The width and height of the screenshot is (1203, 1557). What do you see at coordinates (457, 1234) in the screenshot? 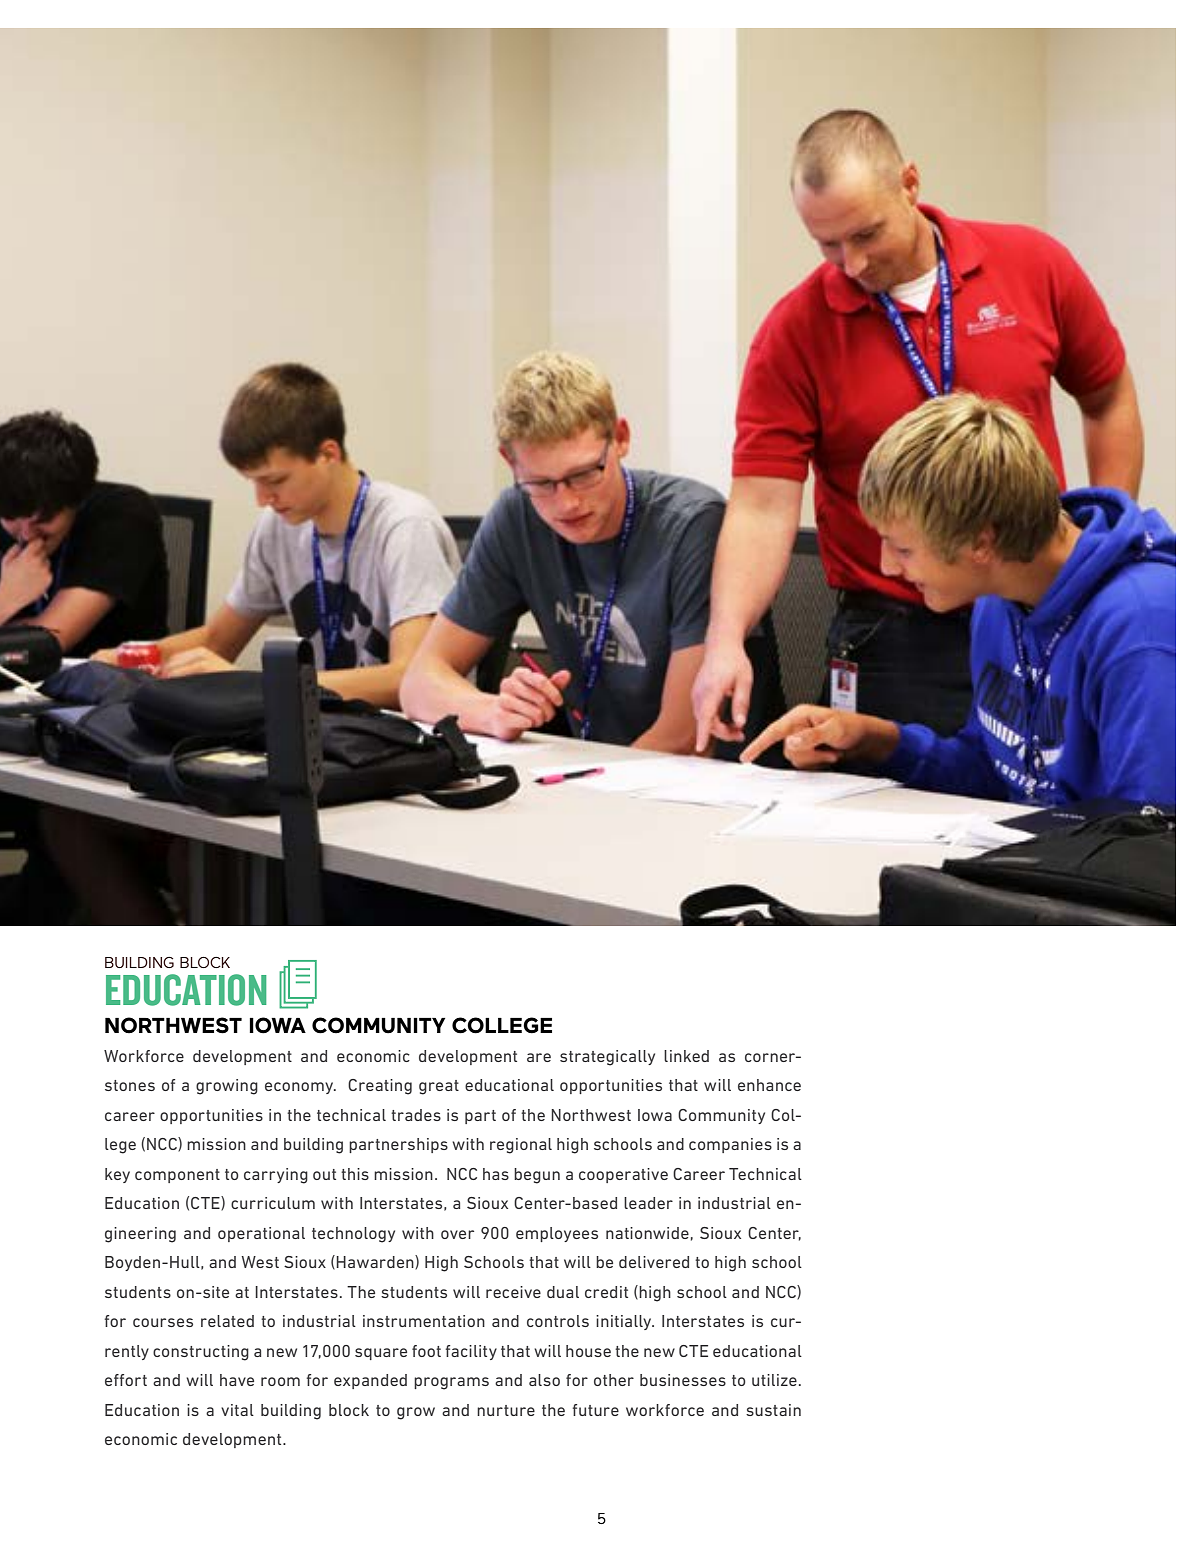
I see `over` at bounding box center [457, 1234].
